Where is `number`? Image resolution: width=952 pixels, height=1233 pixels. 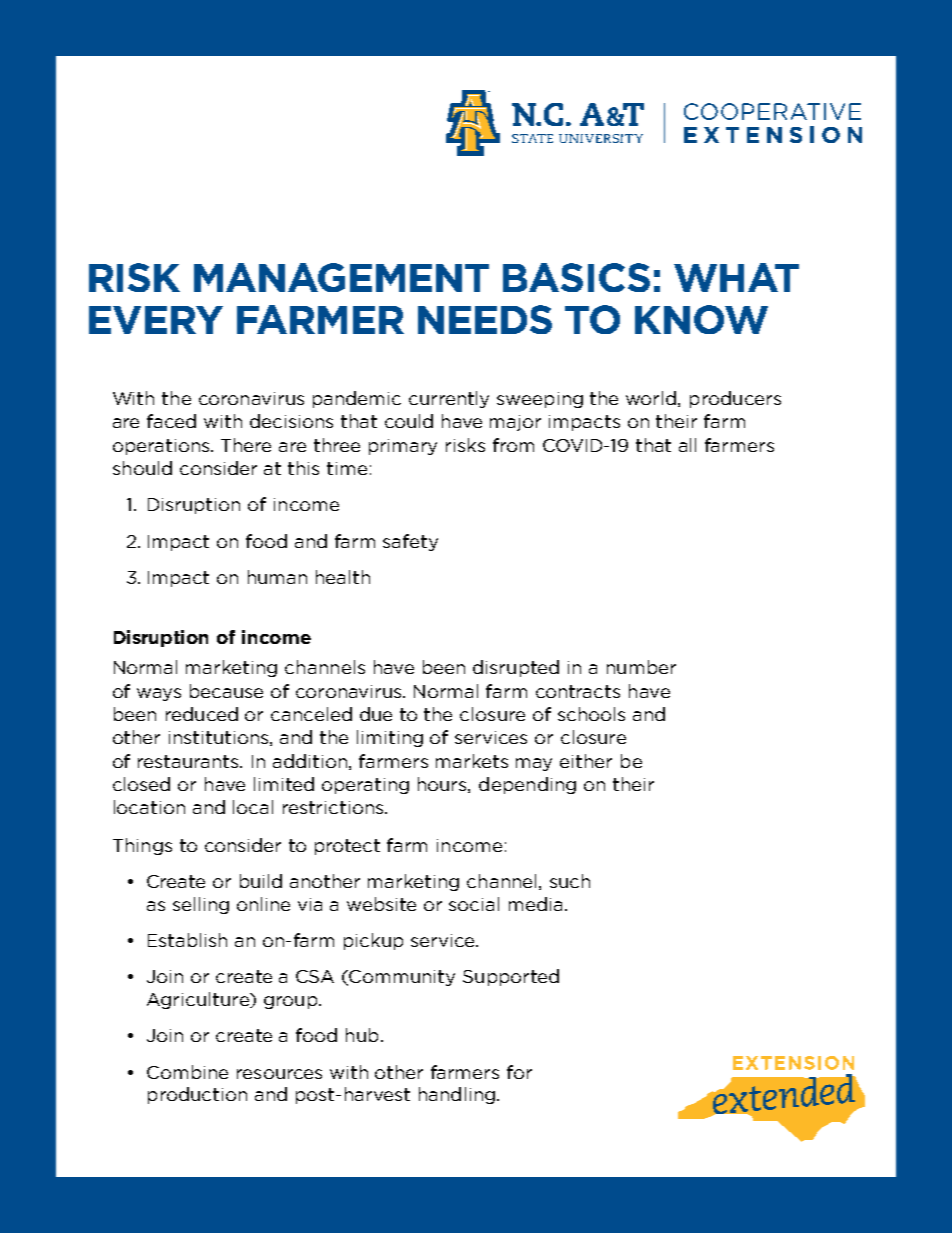
number is located at coordinates (641, 667).
